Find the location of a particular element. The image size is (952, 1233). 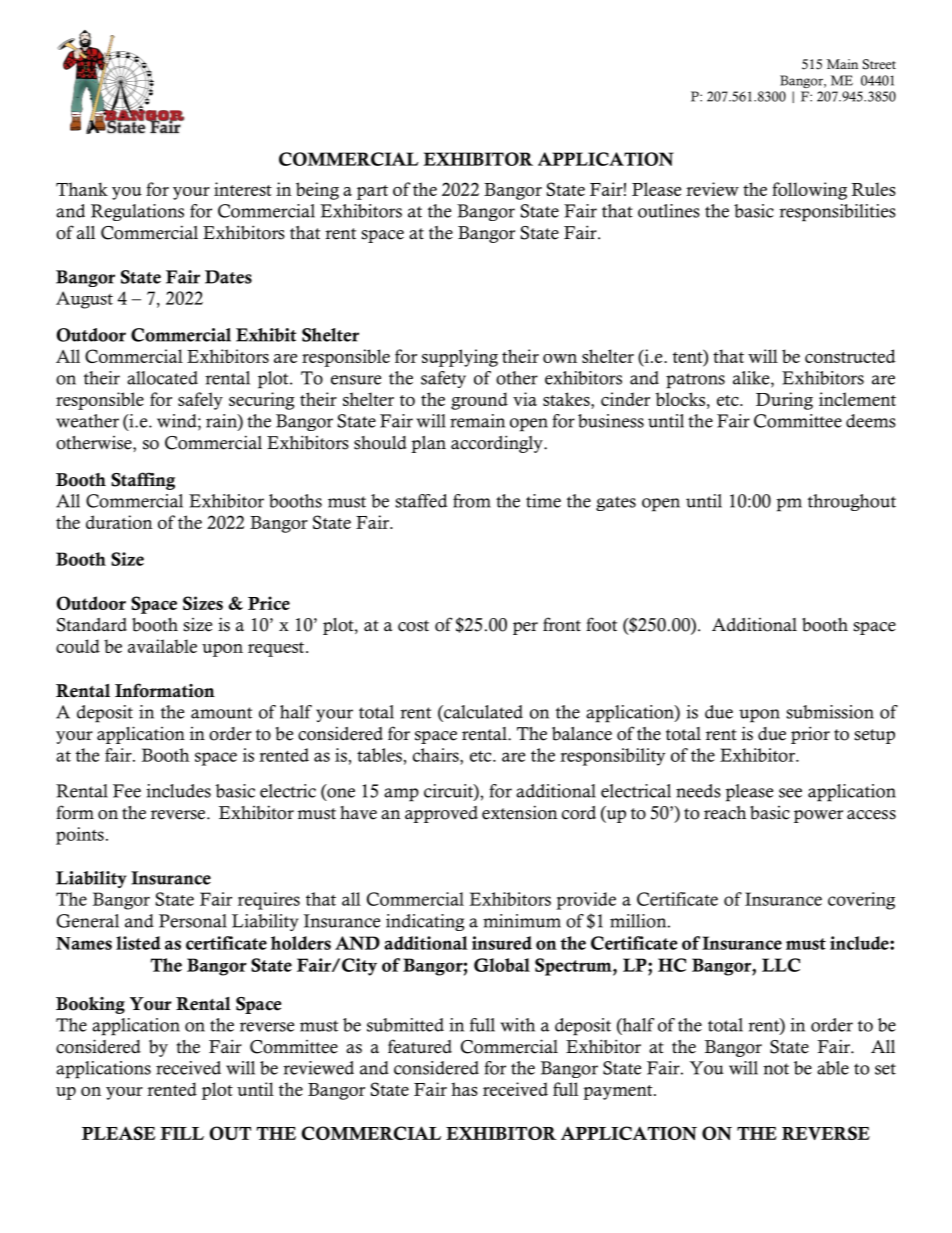

interest is located at coordinates (243, 189).
